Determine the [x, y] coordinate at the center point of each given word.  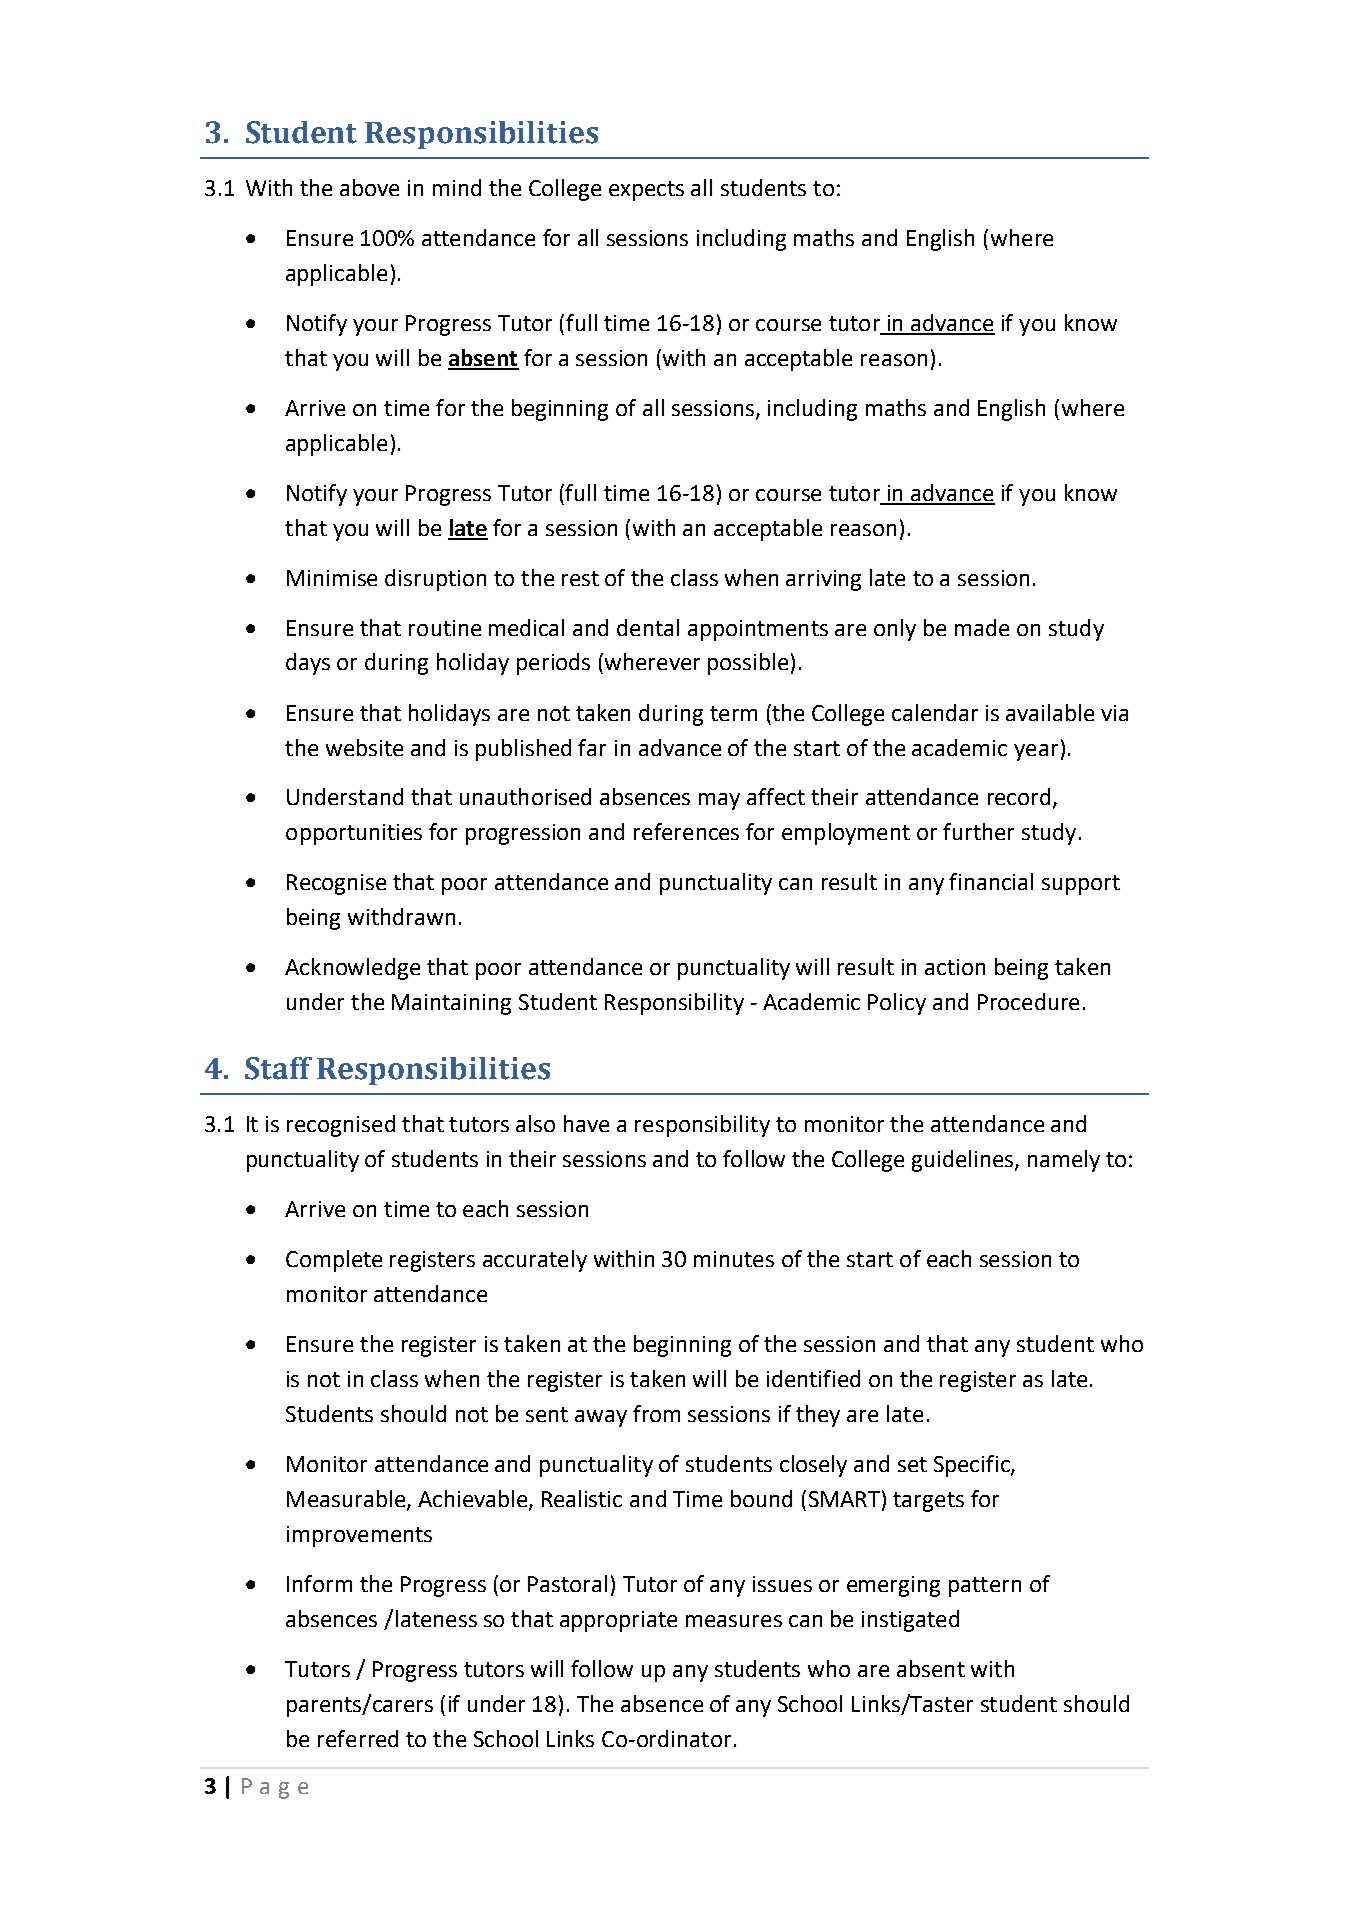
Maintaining [451, 1004]
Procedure [1028, 1001]
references [686, 831]
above [369, 187]
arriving [823, 580]
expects [646, 191]
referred [358, 1738]
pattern [985, 1587]
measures [734, 1621]
